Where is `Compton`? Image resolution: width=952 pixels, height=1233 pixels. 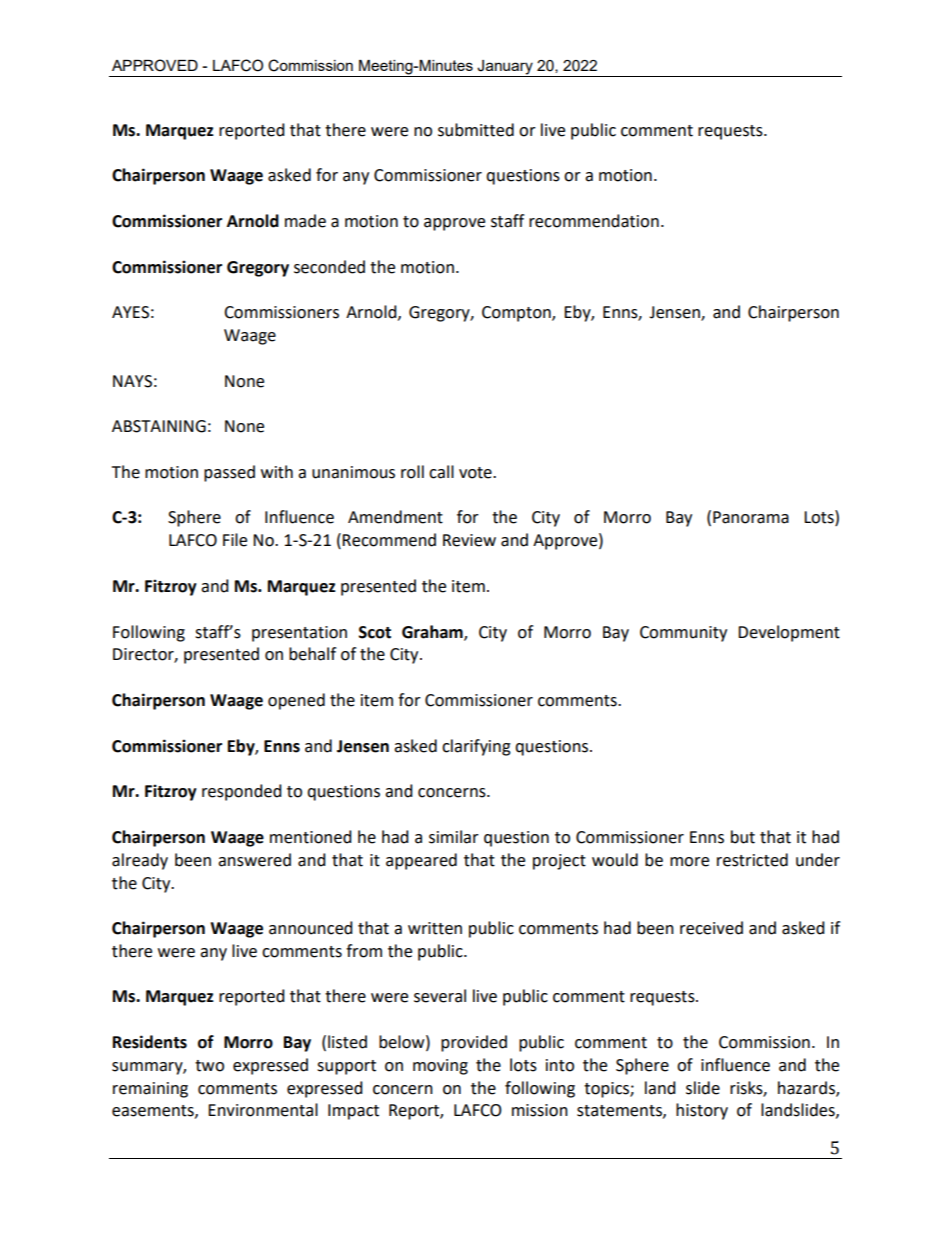
Compton is located at coordinates (517, 314).
